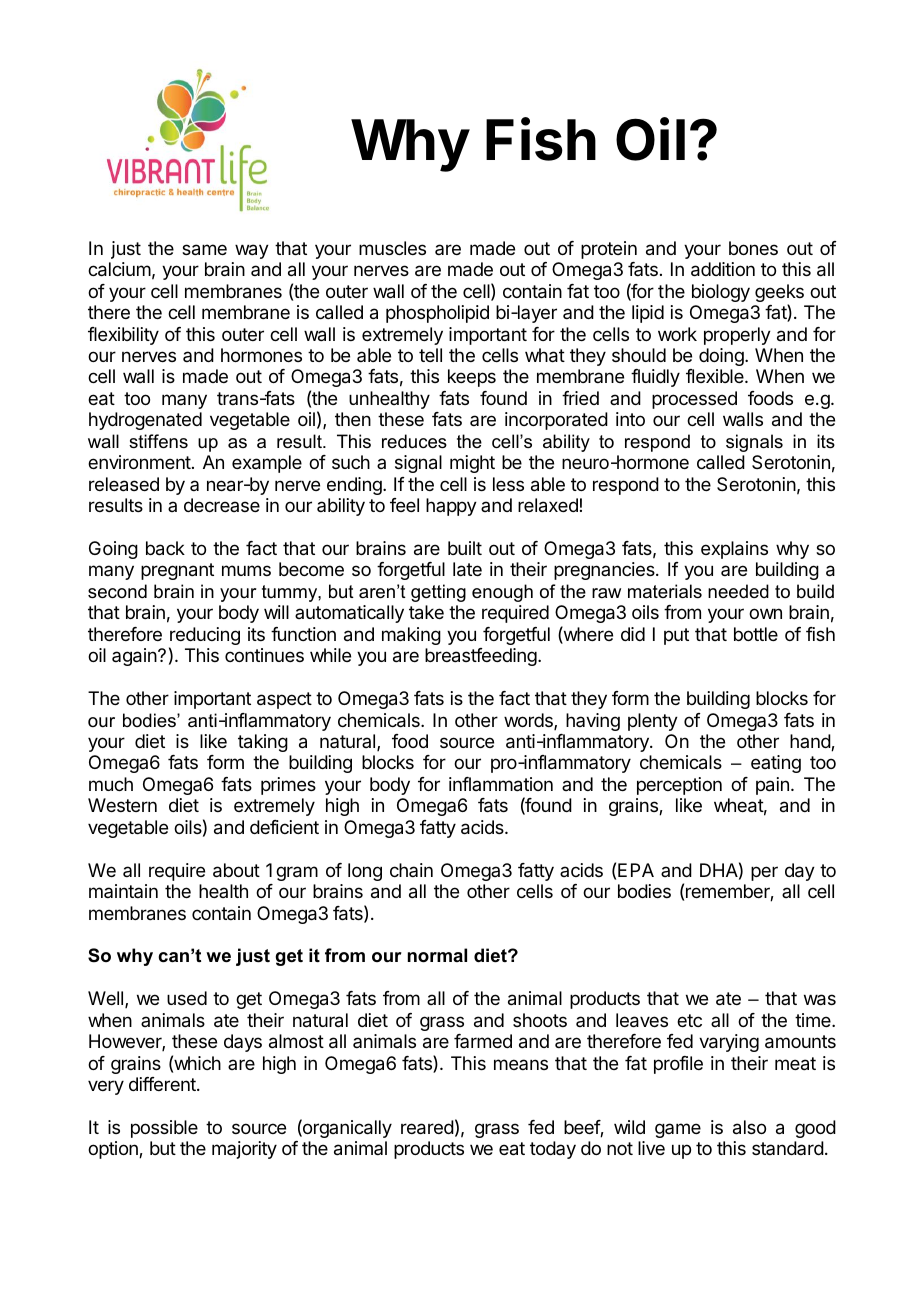  Describe the element at coordinates (392, 248) in the screenshot. I see `muscles` at that location.
